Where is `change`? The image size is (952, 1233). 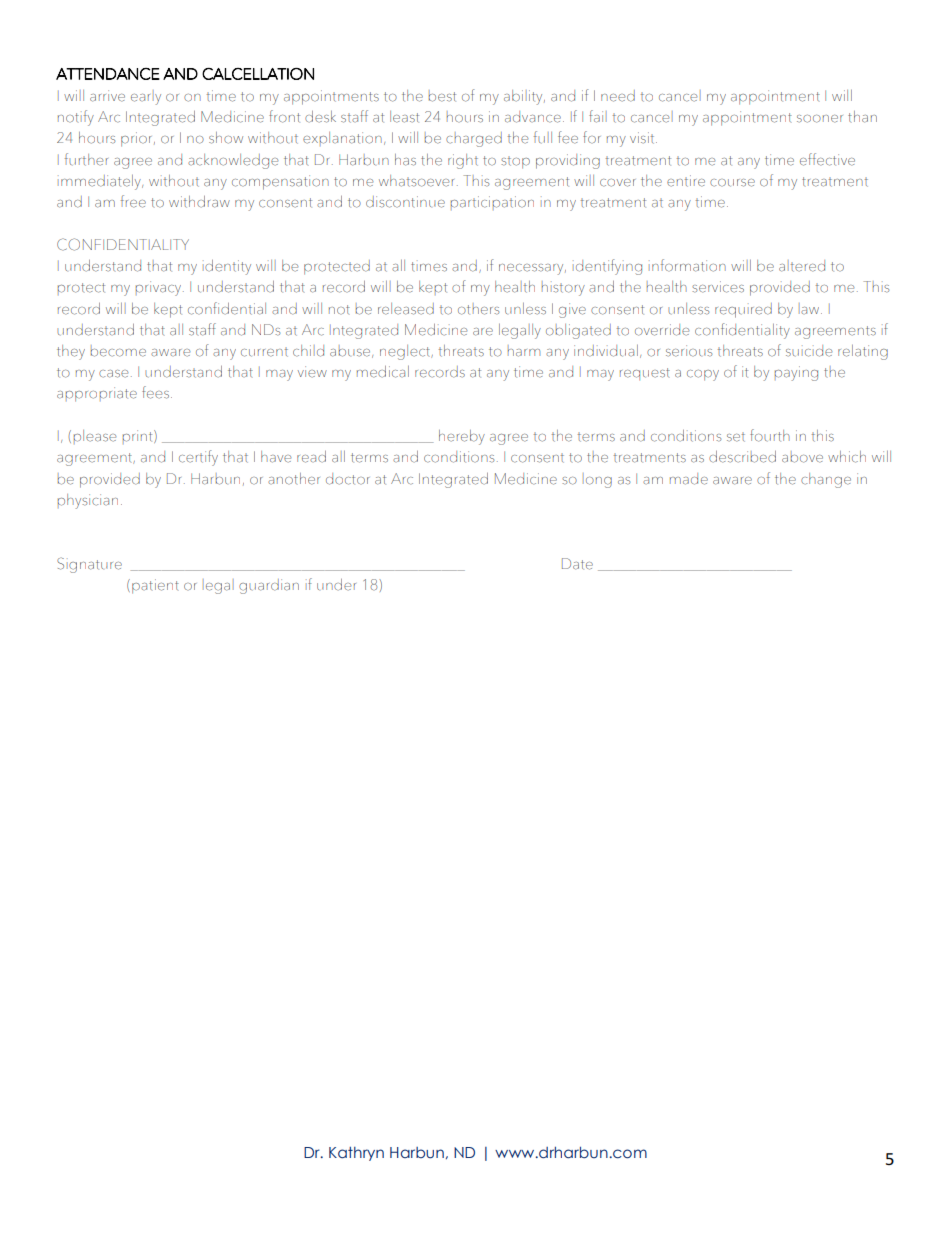 change is located at coordinates (826, 480).
